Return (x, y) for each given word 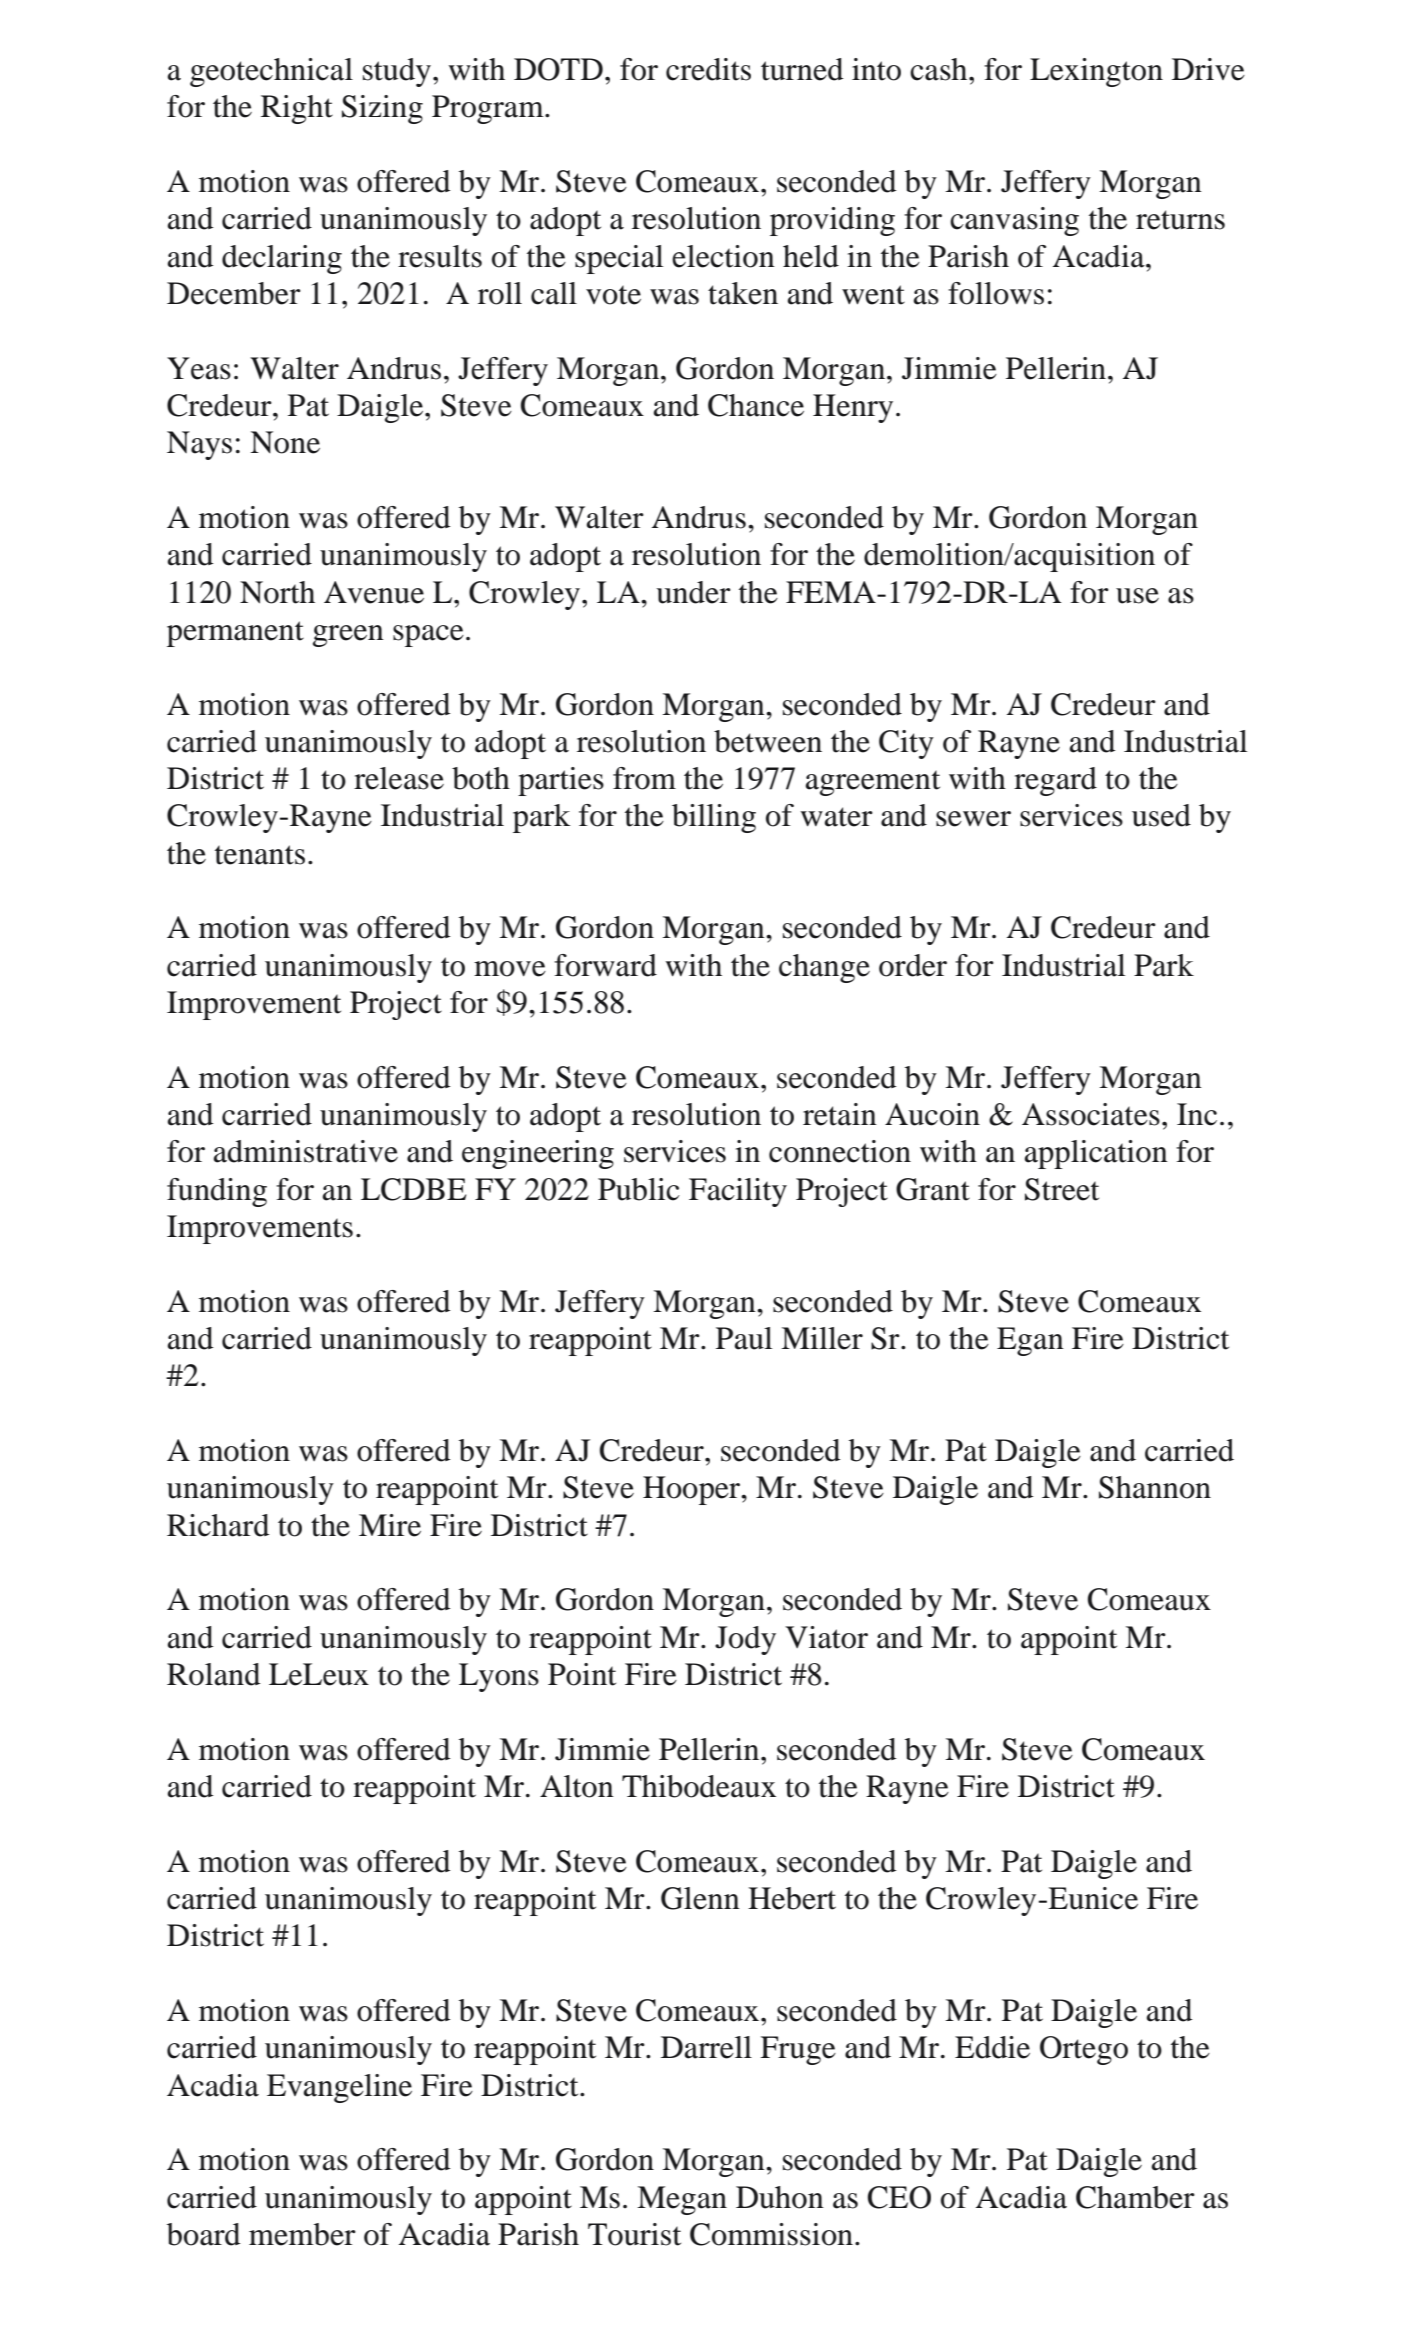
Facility (738, 1192)
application (1096, 1154)
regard (1055, 781)
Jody (745, 1640)
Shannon (1155, 1487)
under (693, 592)
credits (708, 69)
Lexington (1096, 72)
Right (297, 109)
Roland (214, 1674)
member (302, 2234)
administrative (306, 1151)
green (348, 636)
